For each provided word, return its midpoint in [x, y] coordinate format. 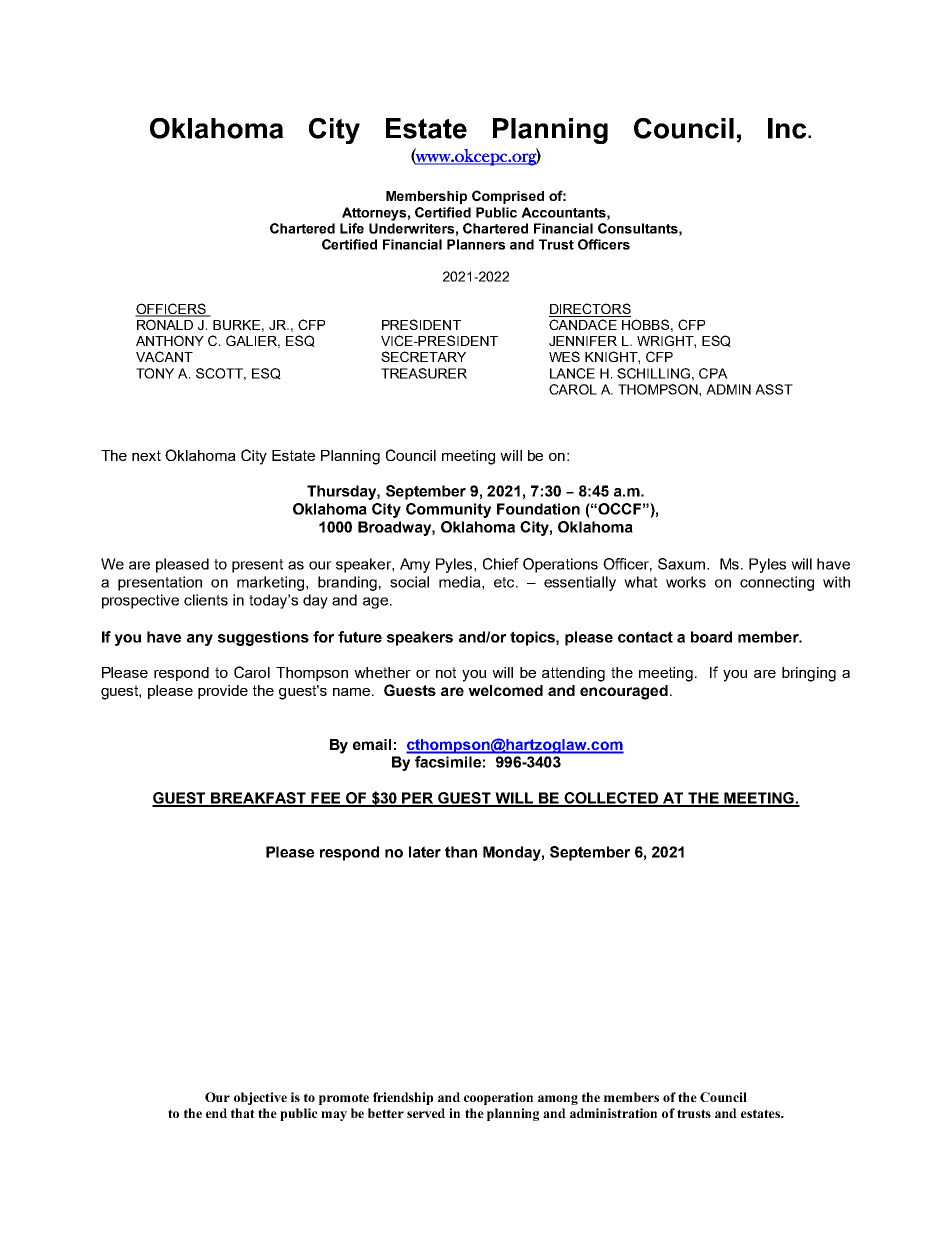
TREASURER [424, 373]
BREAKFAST [258, 799]
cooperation [498, 1098]
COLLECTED [611, 799]
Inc [788, 128]
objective [260, 1098]
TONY [155, 373]
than [461, 852]
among [558, 1100]
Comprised [508, 197]
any [200, 640]
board [711, 637]
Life [352, 228]
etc [505, 582]
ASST [774, 389]
